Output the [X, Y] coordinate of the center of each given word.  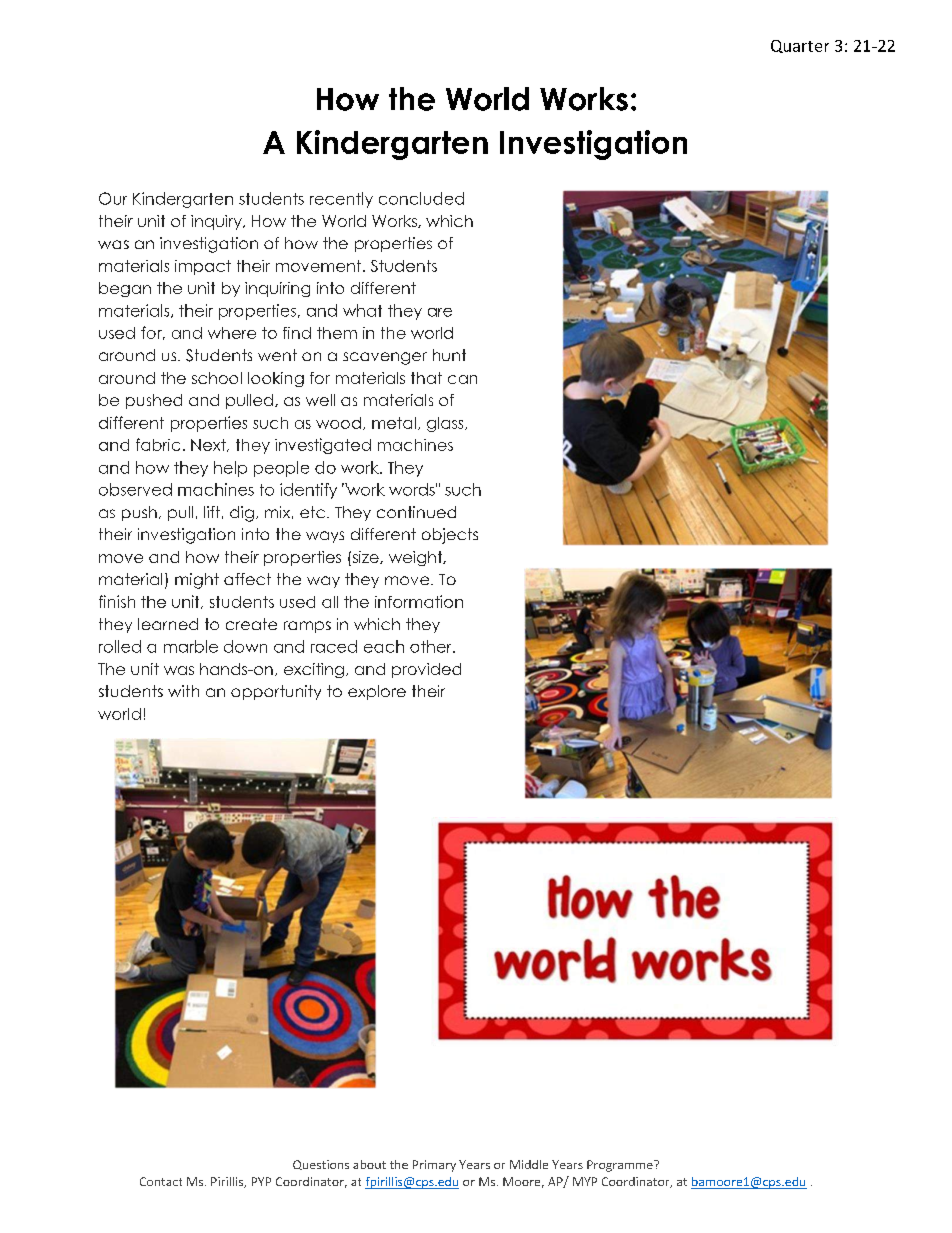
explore [377, 692]
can [462, 379]
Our [113, 198]
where [232, 333]
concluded [421, 198]
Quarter [800, 46]
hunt [449, 355]
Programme [621, 1166]
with [183, 691]
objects [450, 536]
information [419, 601]
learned [168, 624]
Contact [161, 1181]
